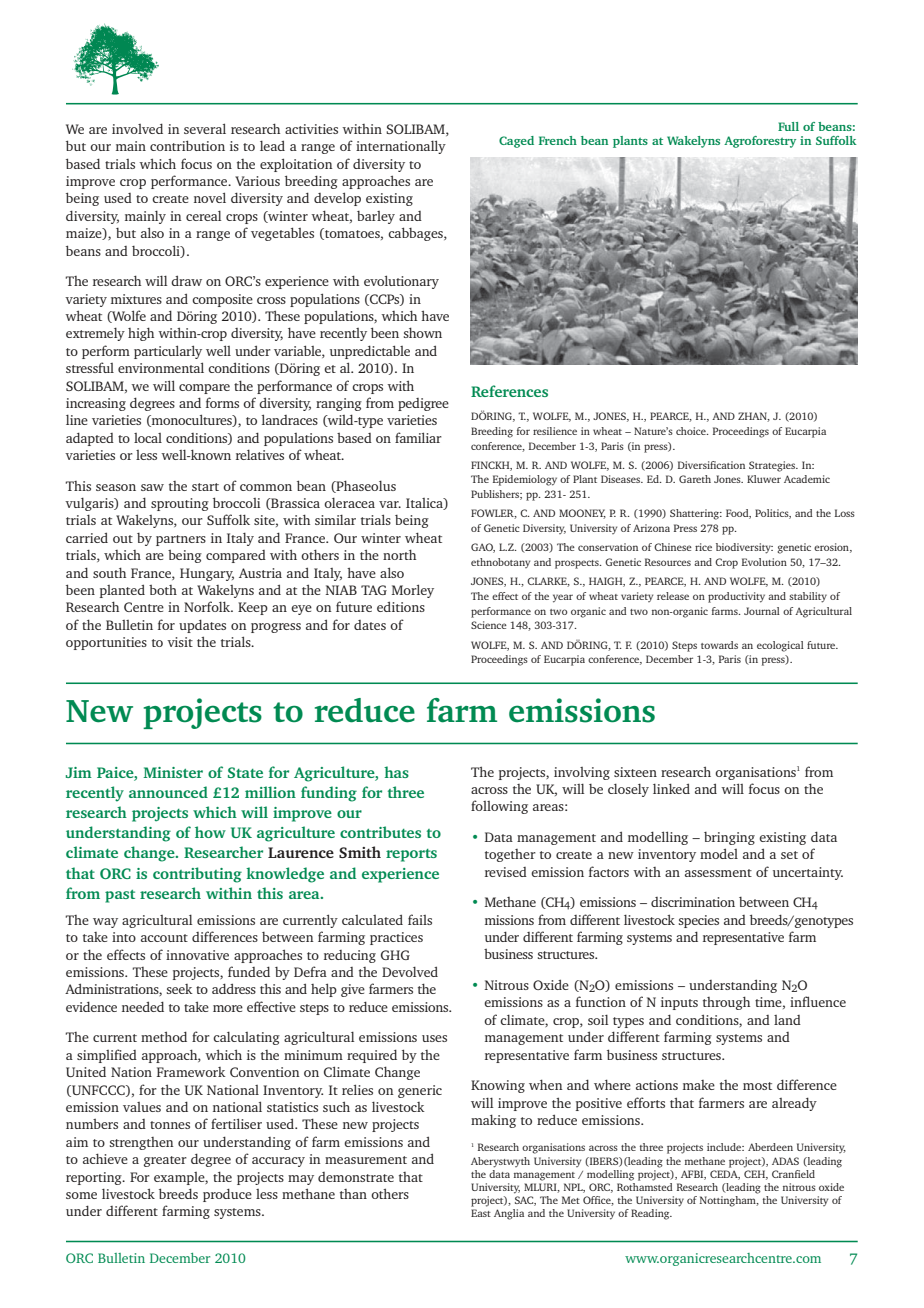  I want to click on contribution, so click(187, 145).
